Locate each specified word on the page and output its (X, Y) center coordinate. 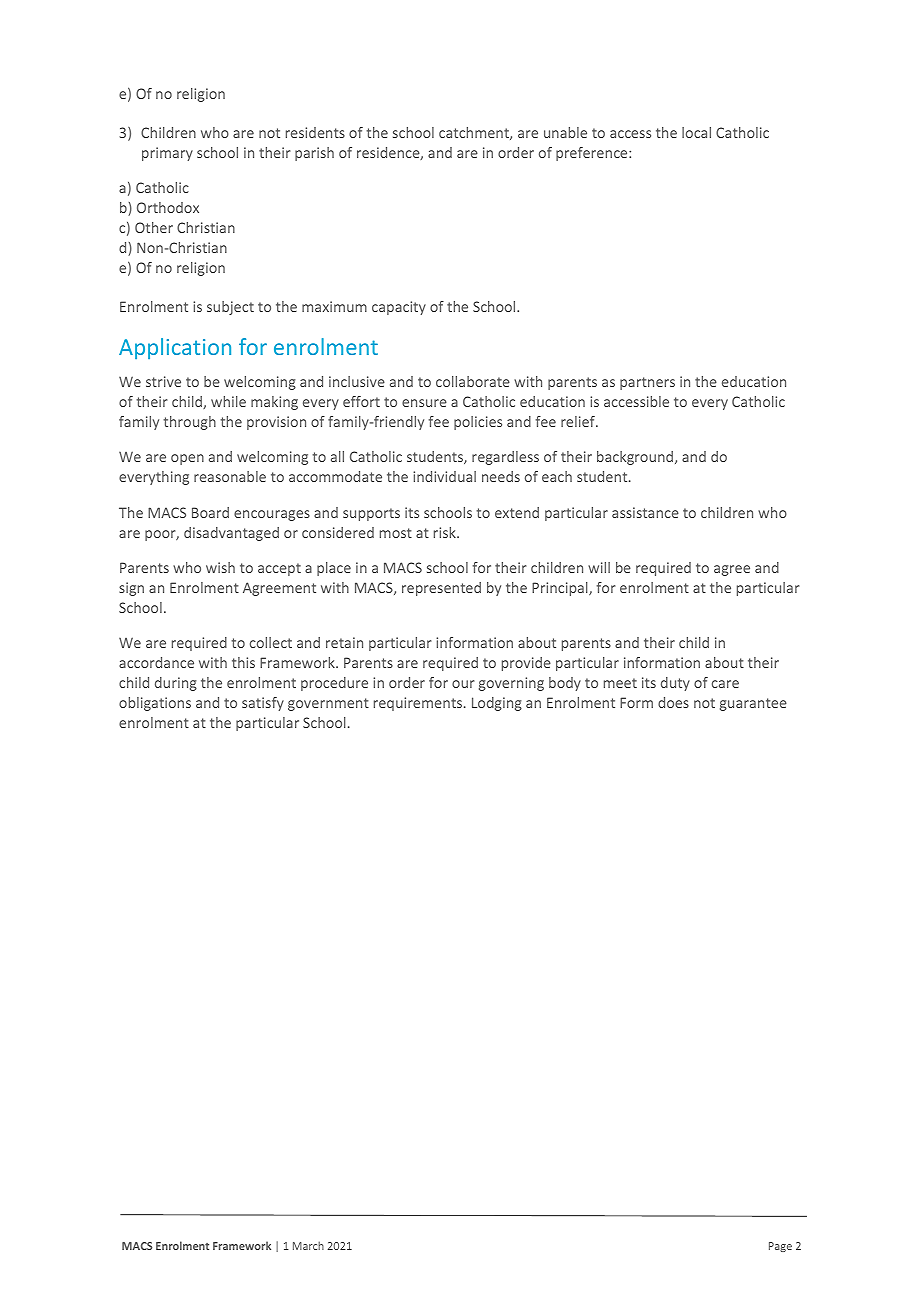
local (696, 132)
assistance (645, 512)
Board (210, 512)
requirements (419, 704)
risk (446, 532)
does (673, 702)
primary (167, 154)
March (308, 1245)
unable (565, 132)
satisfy (263, 704)
